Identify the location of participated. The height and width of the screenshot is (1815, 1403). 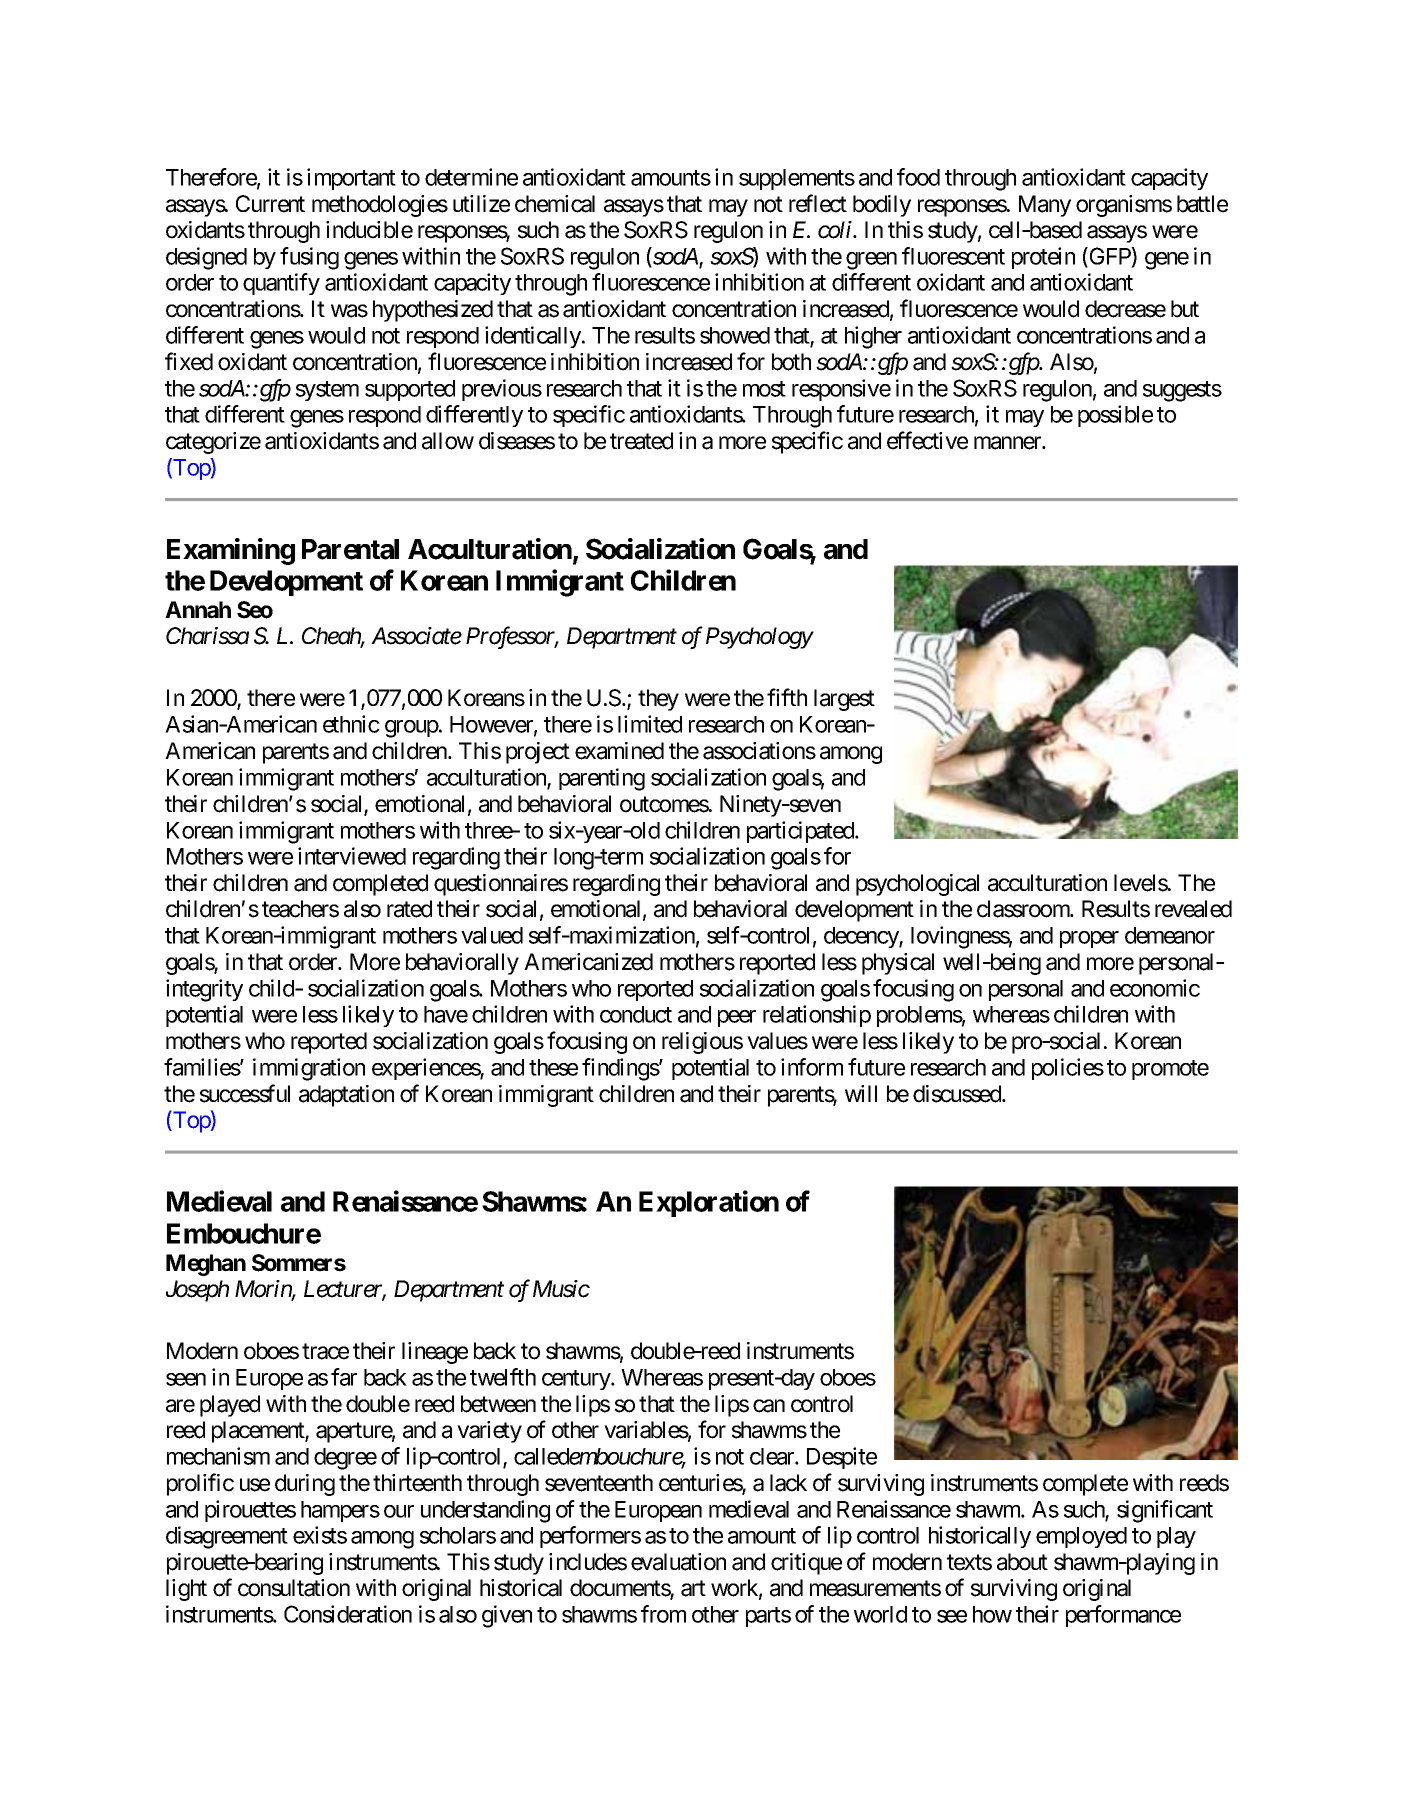
(801, 832).
